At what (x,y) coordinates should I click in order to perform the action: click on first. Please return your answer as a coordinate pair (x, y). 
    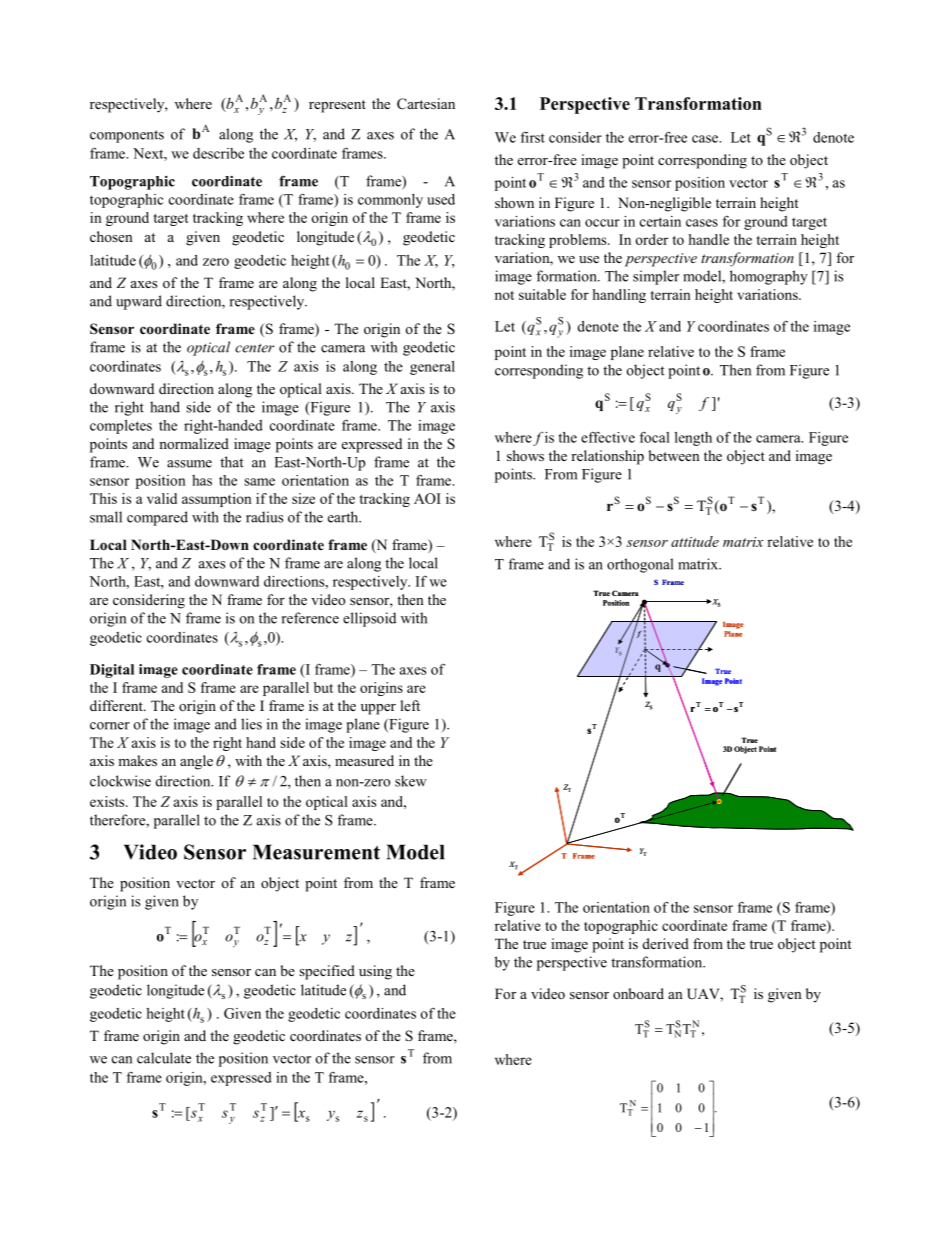
    Looking at the image, I should click on (533, 137).
